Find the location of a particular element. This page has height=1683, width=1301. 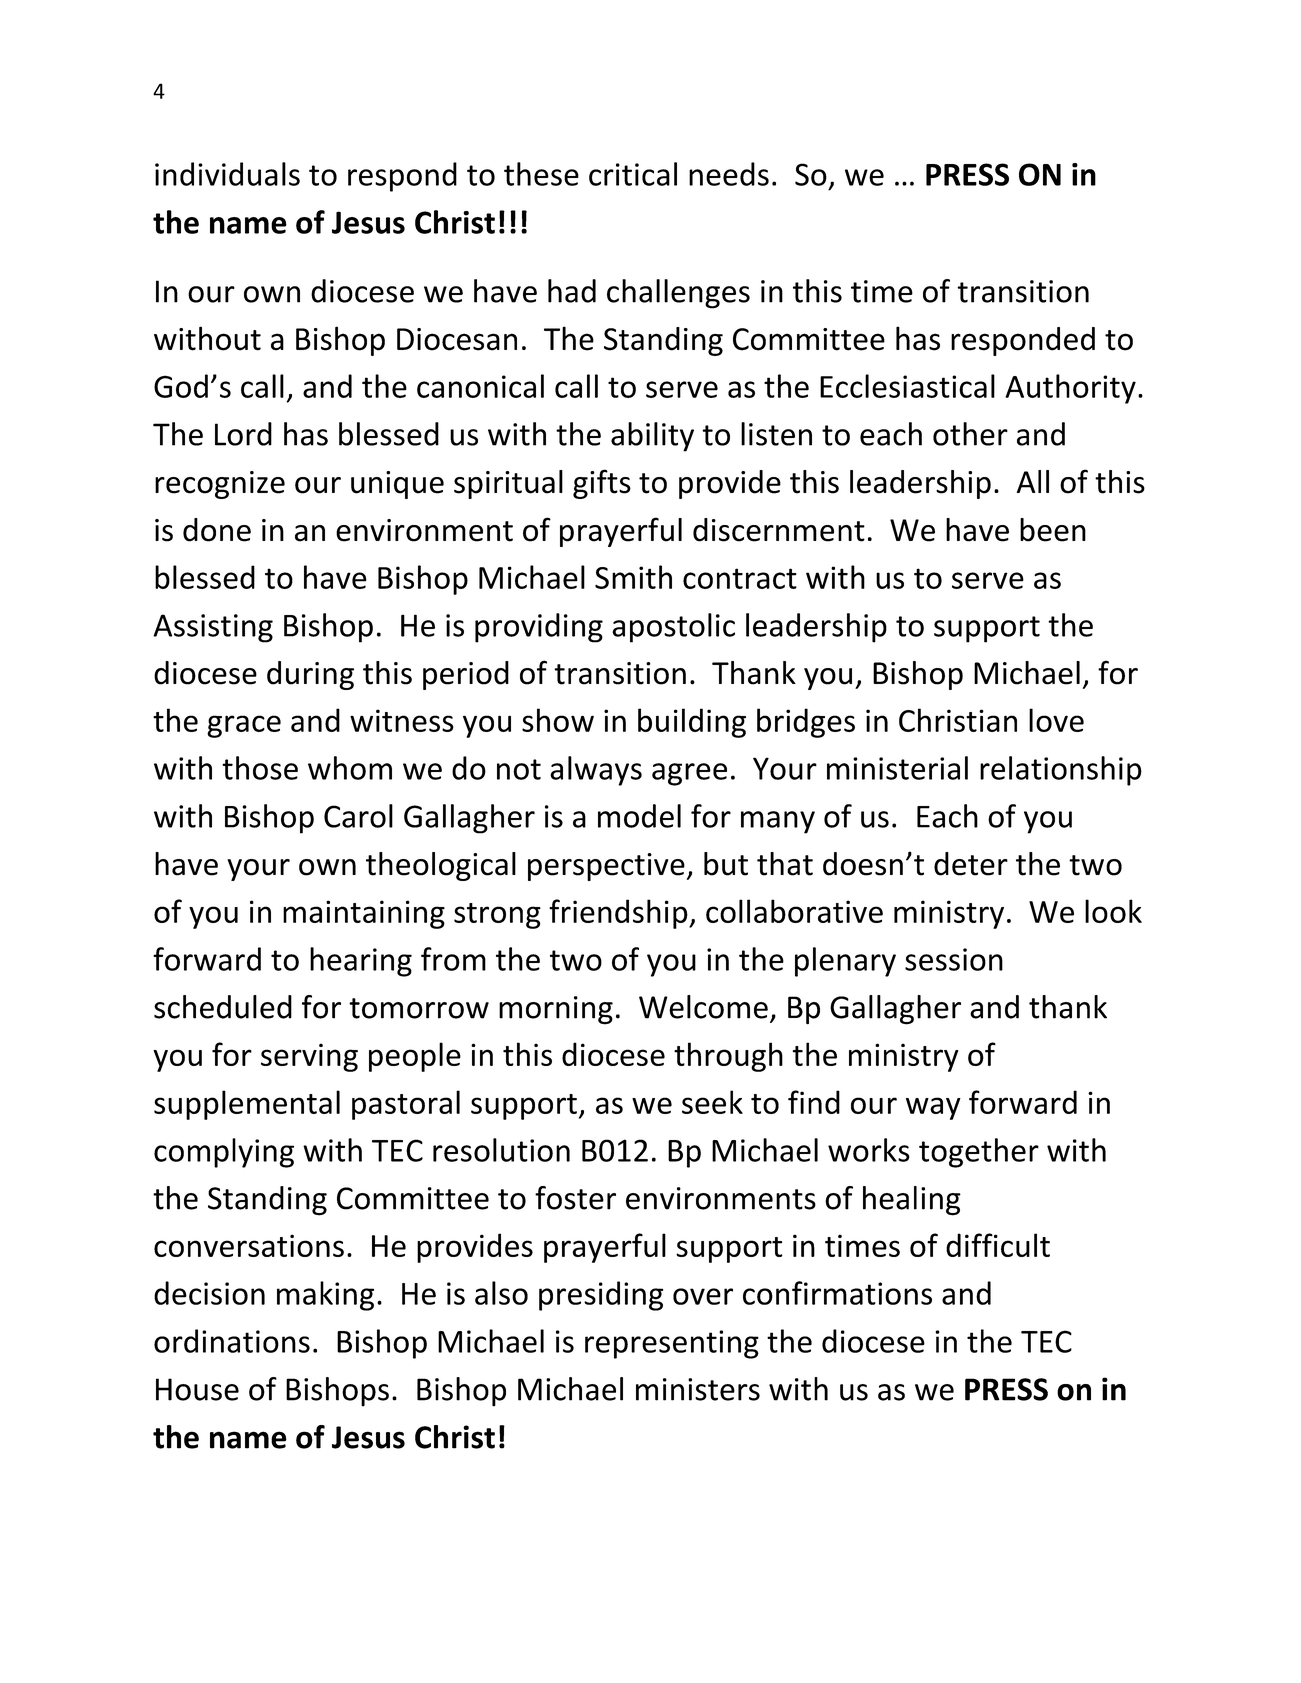

agree is located at coordinates (689, 774).
